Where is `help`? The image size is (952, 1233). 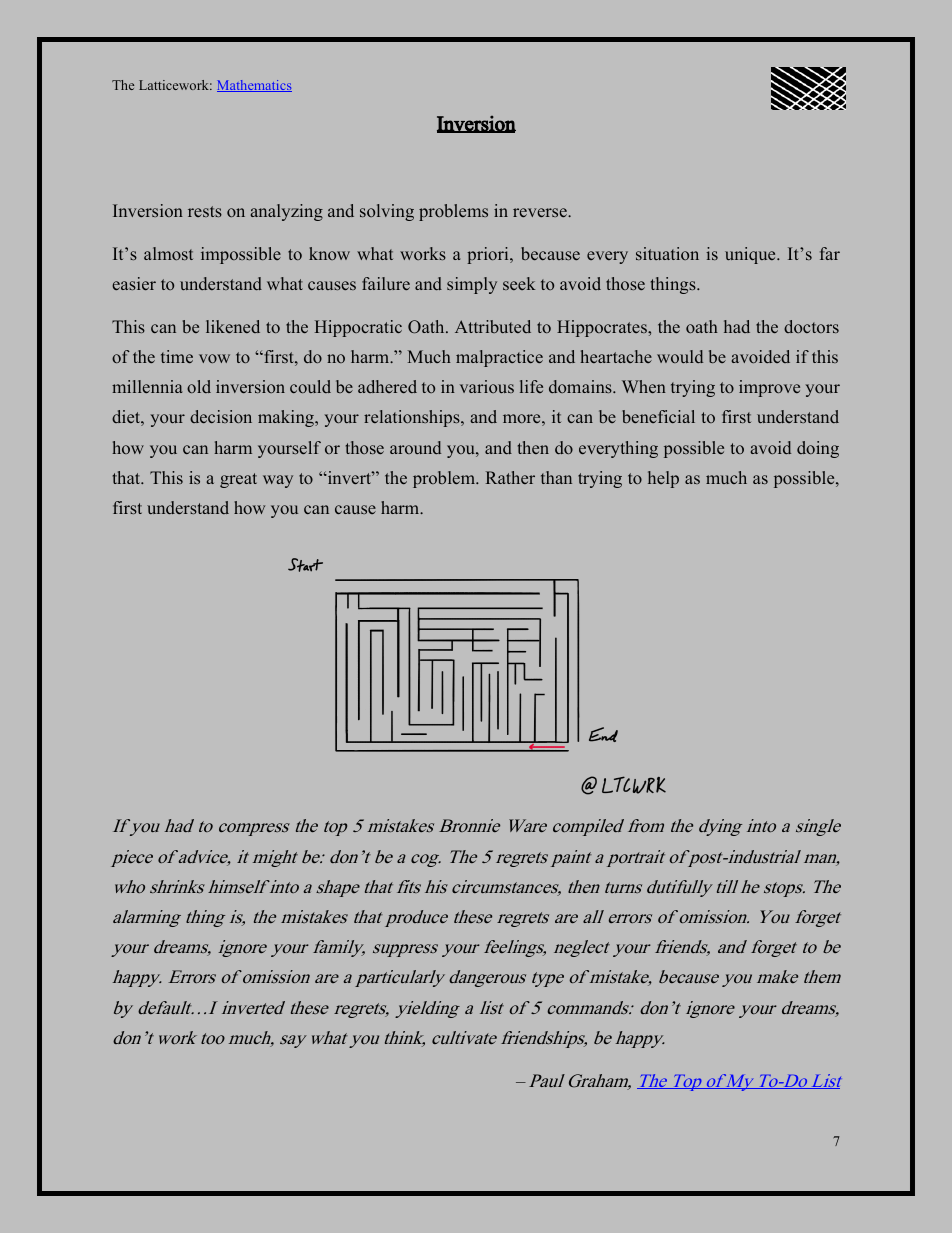 help is located at coordinates (663, 479).
